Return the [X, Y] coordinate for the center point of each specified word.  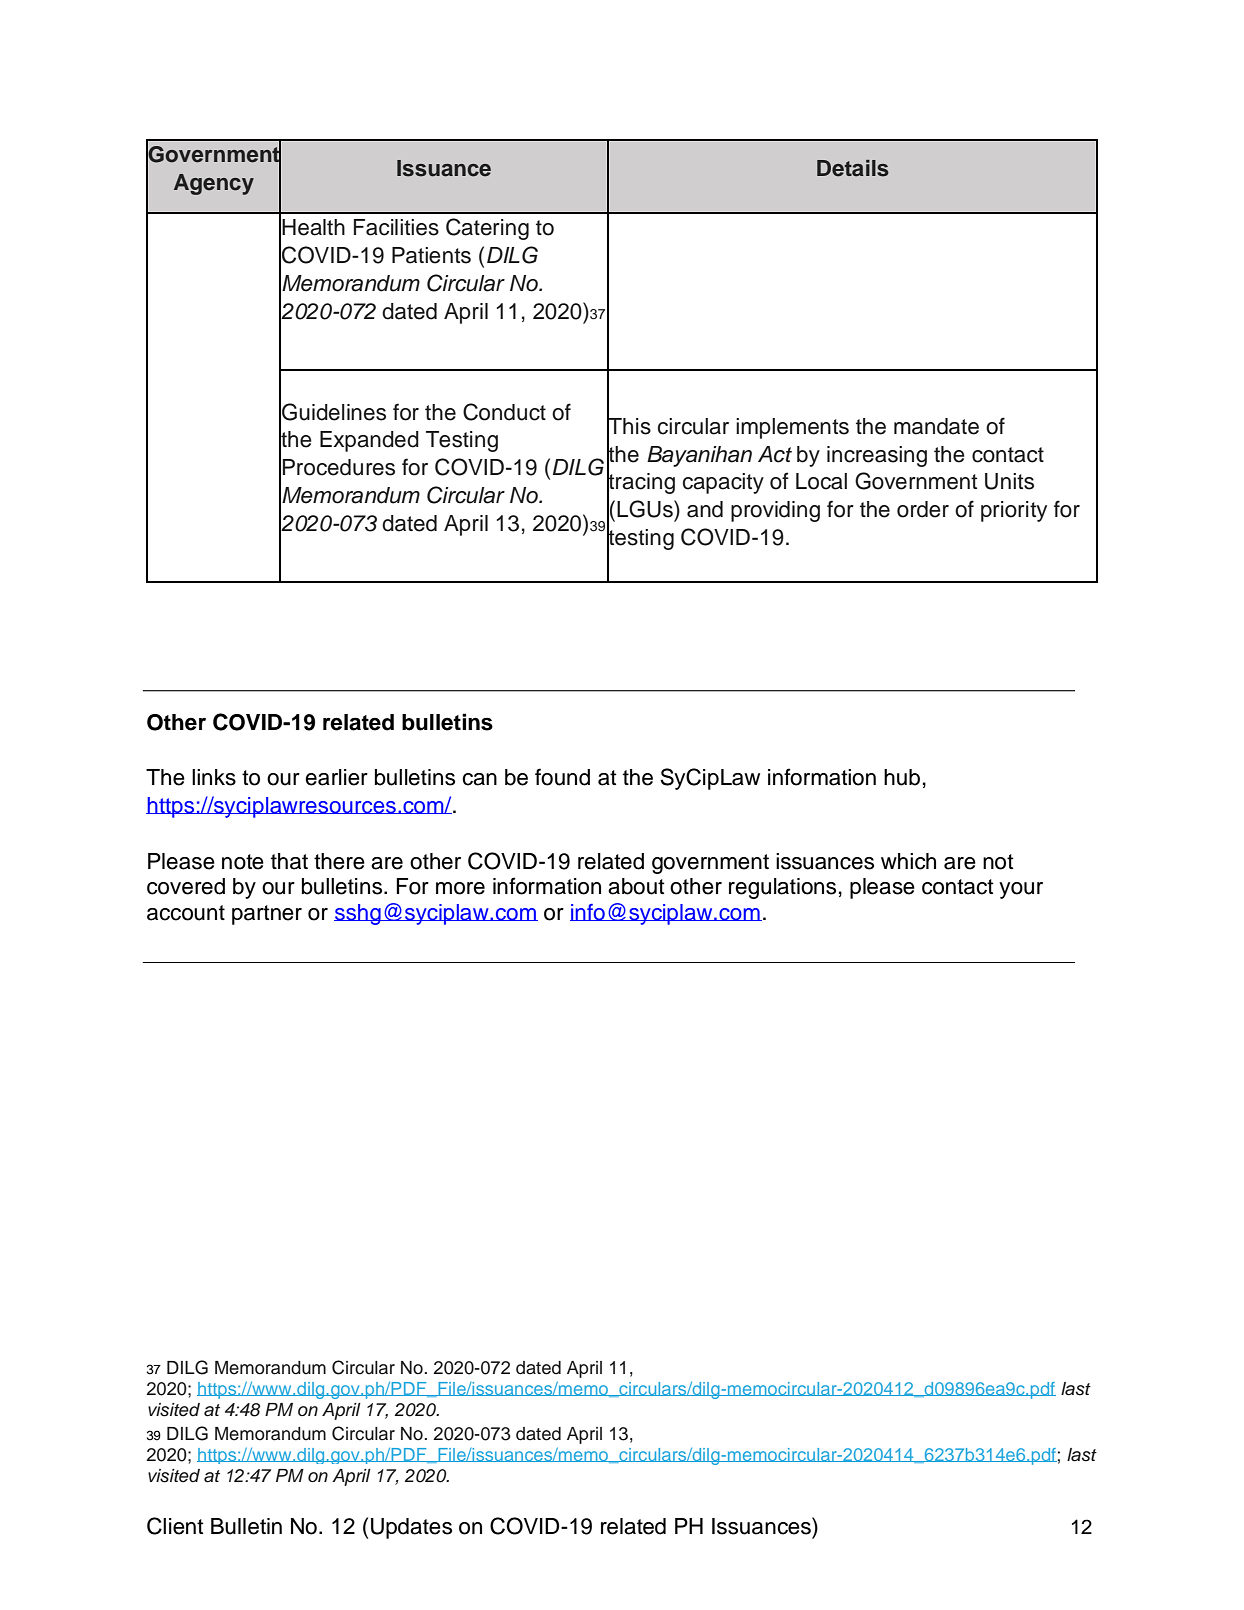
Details [853, 168]
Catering [487, 229]
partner [267, 915]
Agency [214, 184]
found [562, 777]
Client [175, 1526]
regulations [782, 888]
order [923, 509]
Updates [411, 1528]
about [636, 886]
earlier [336, 777]
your [1021, 890]
